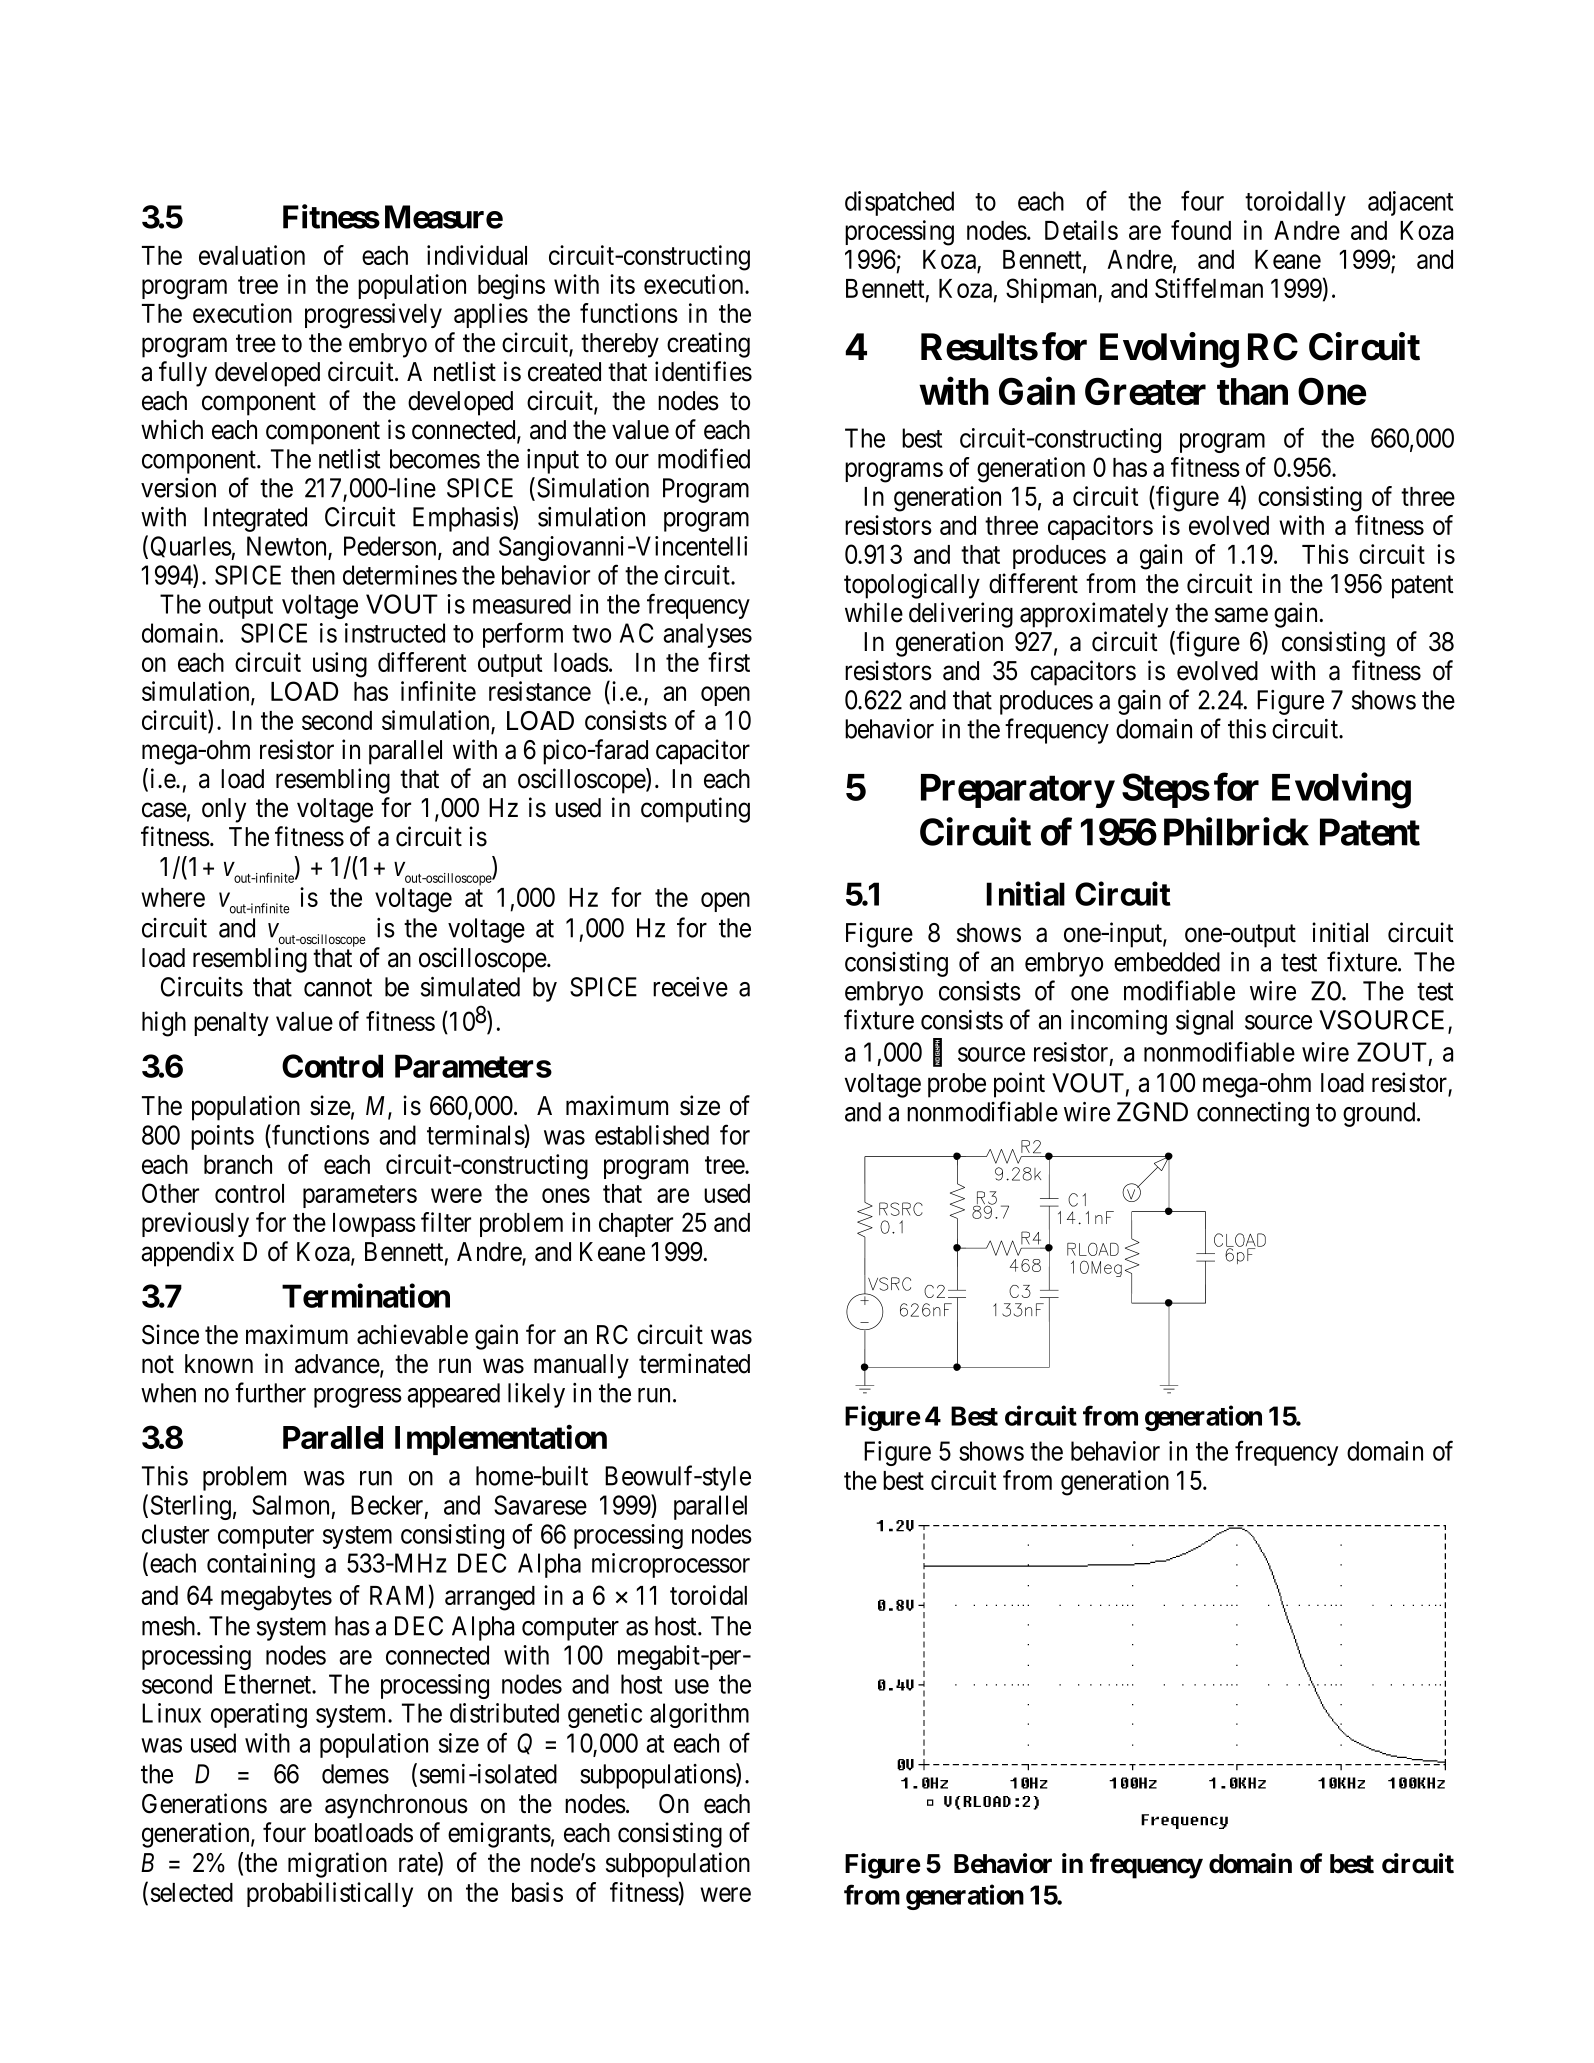 Image resolution: width=1594 pixels, height=2063 pixels. I want to click on migration, so click(337, 1865).
